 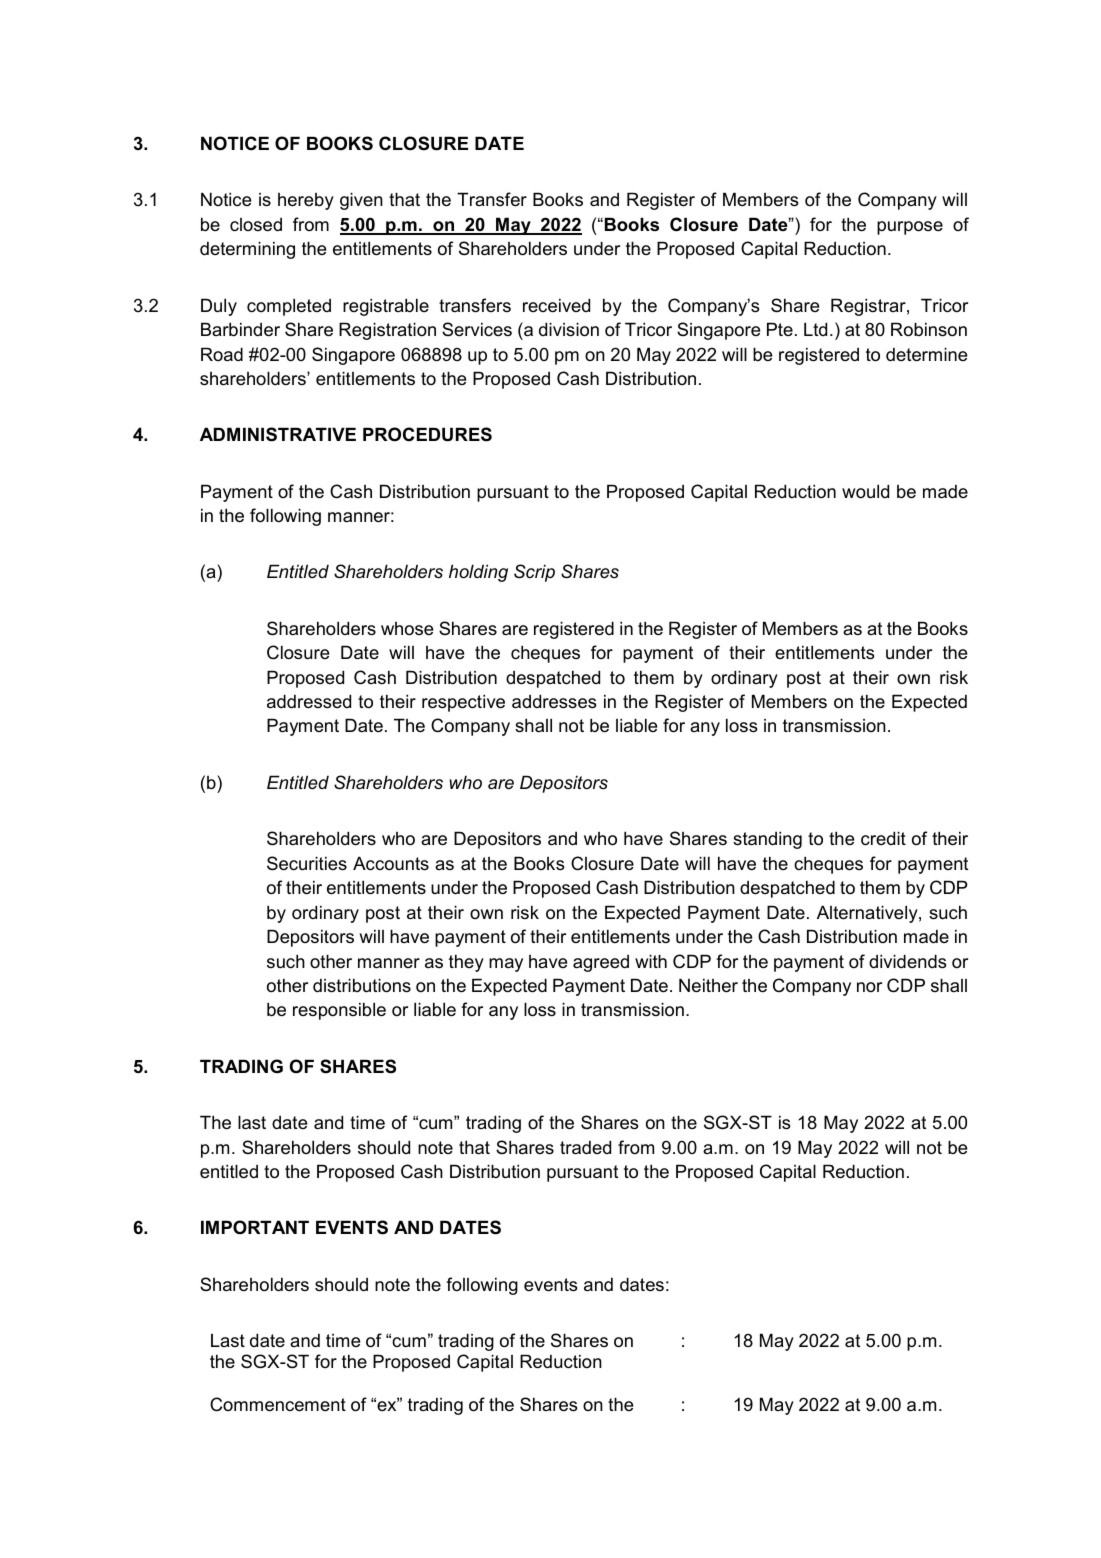 What do you see at coordinates (865, 491) in the screenshot?
I see `would` at bounding box center [865, 491].
